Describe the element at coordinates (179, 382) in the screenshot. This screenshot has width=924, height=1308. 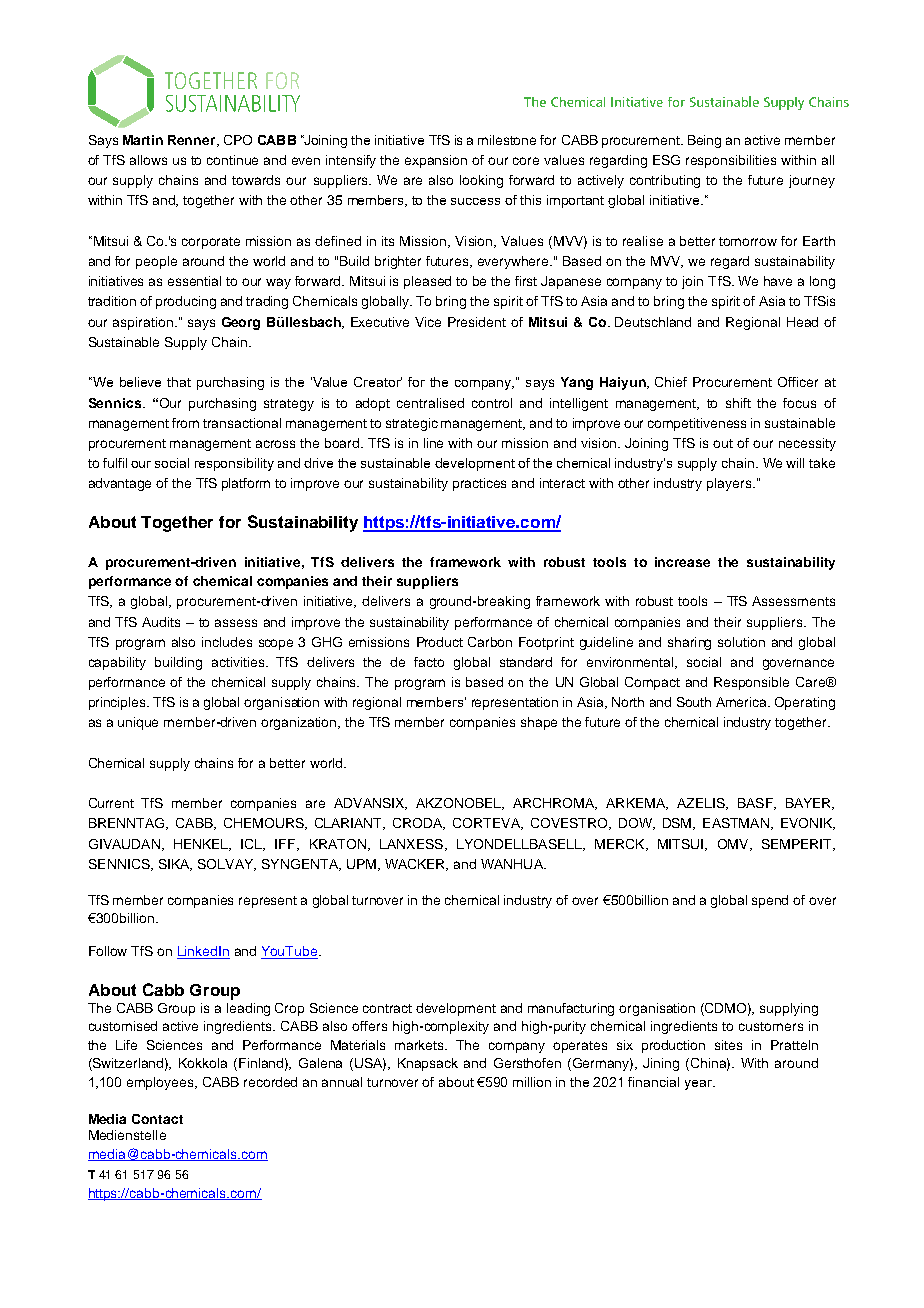
I see `that` at that location.
